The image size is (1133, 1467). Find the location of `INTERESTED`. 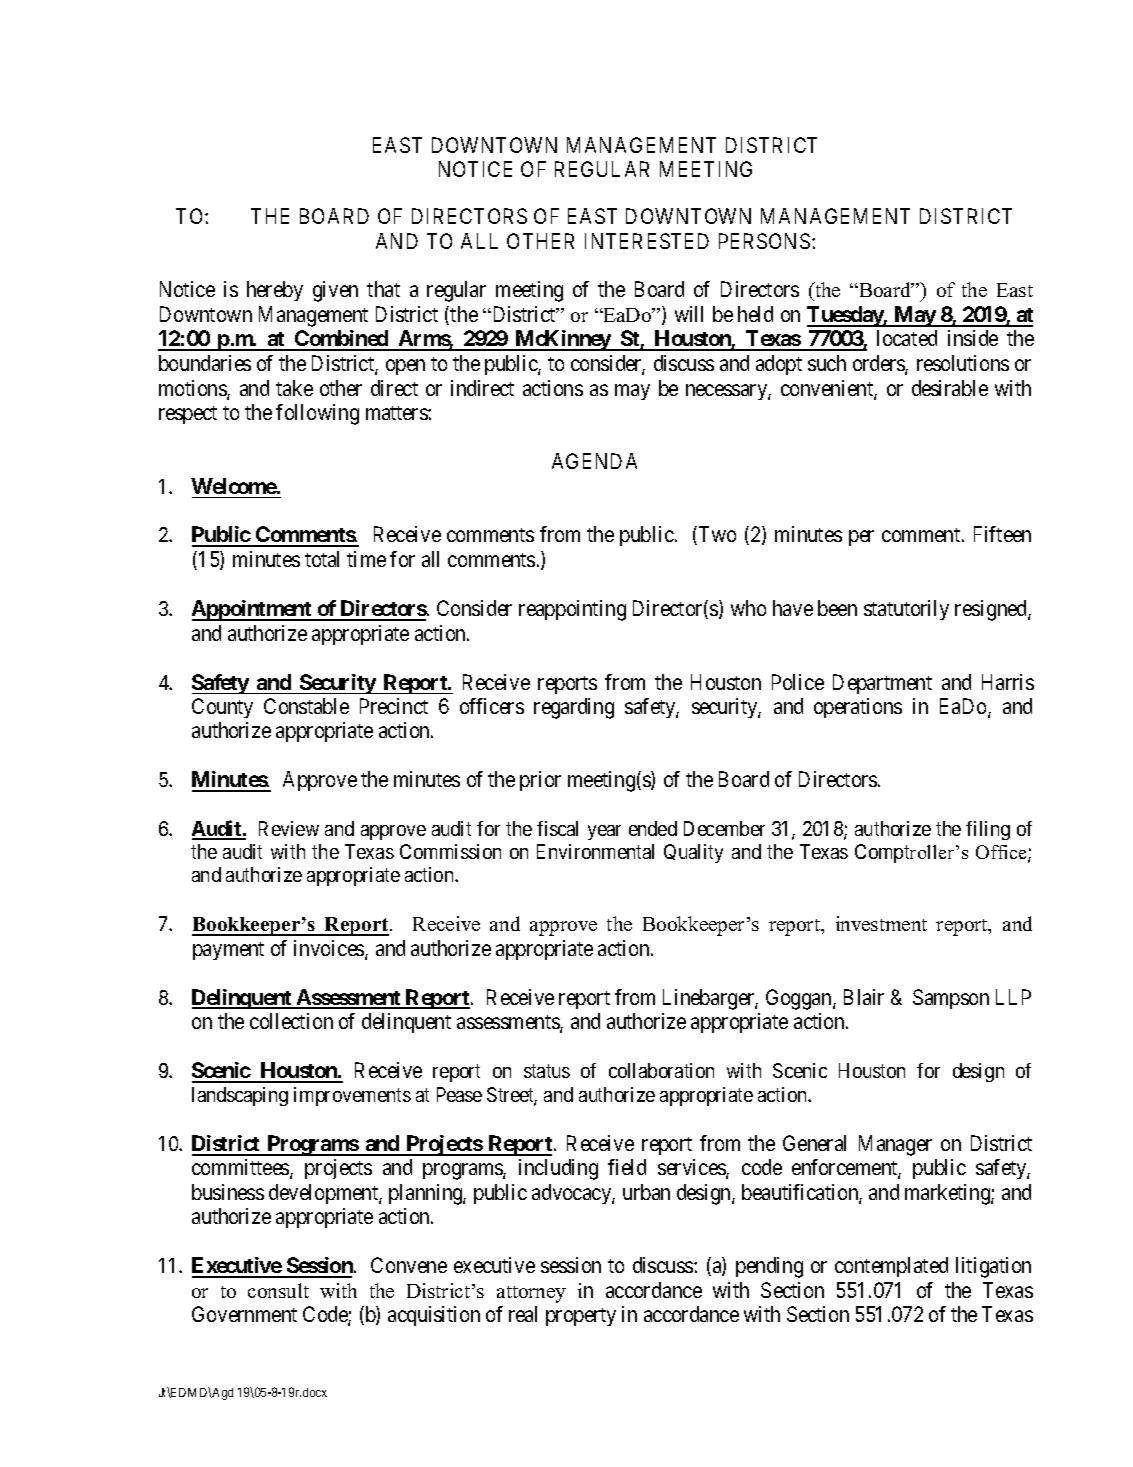

INTERESTED is located at coordinates (647, 241).
